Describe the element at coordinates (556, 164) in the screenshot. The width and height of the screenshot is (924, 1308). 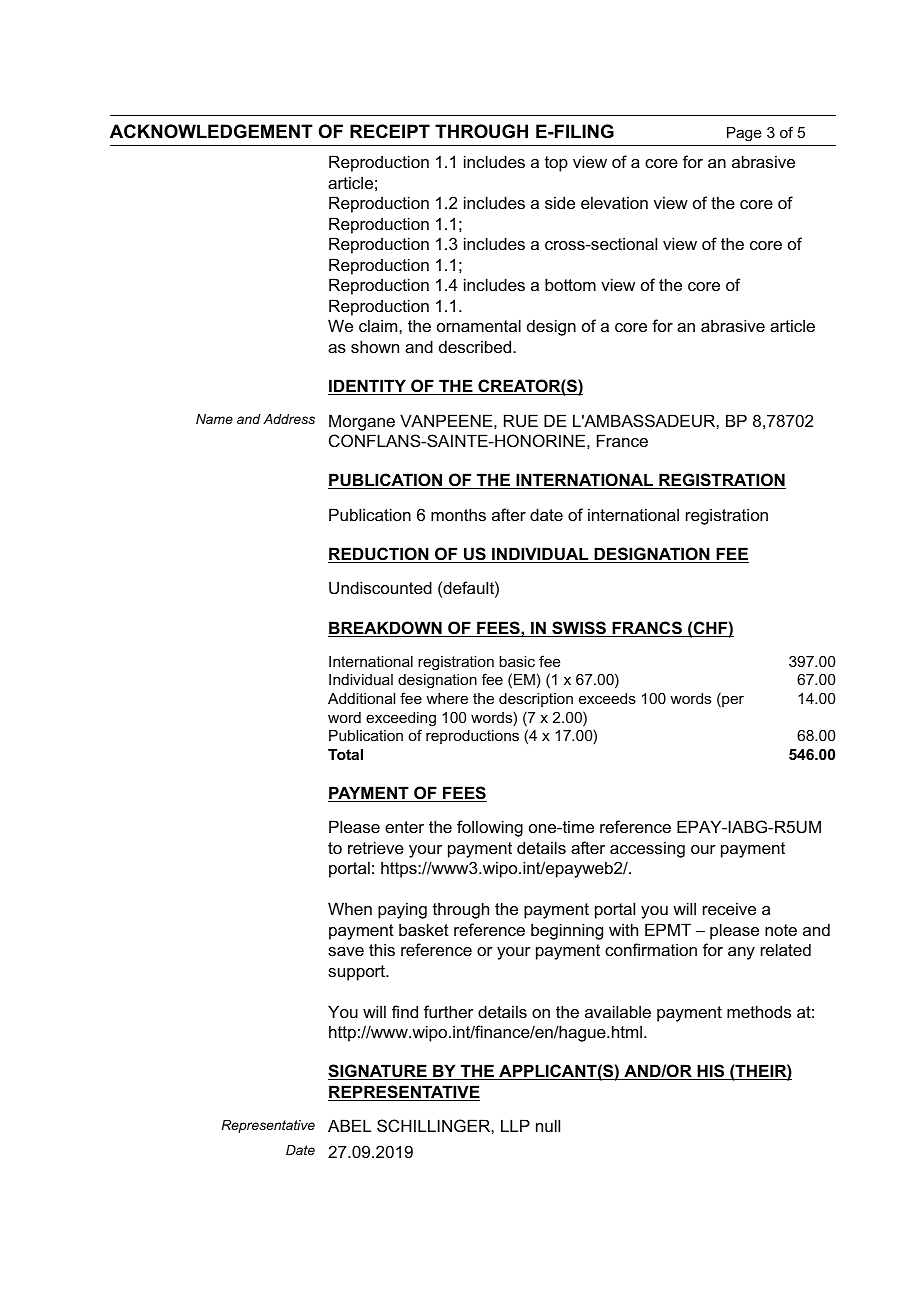
I see `top` at that location.
